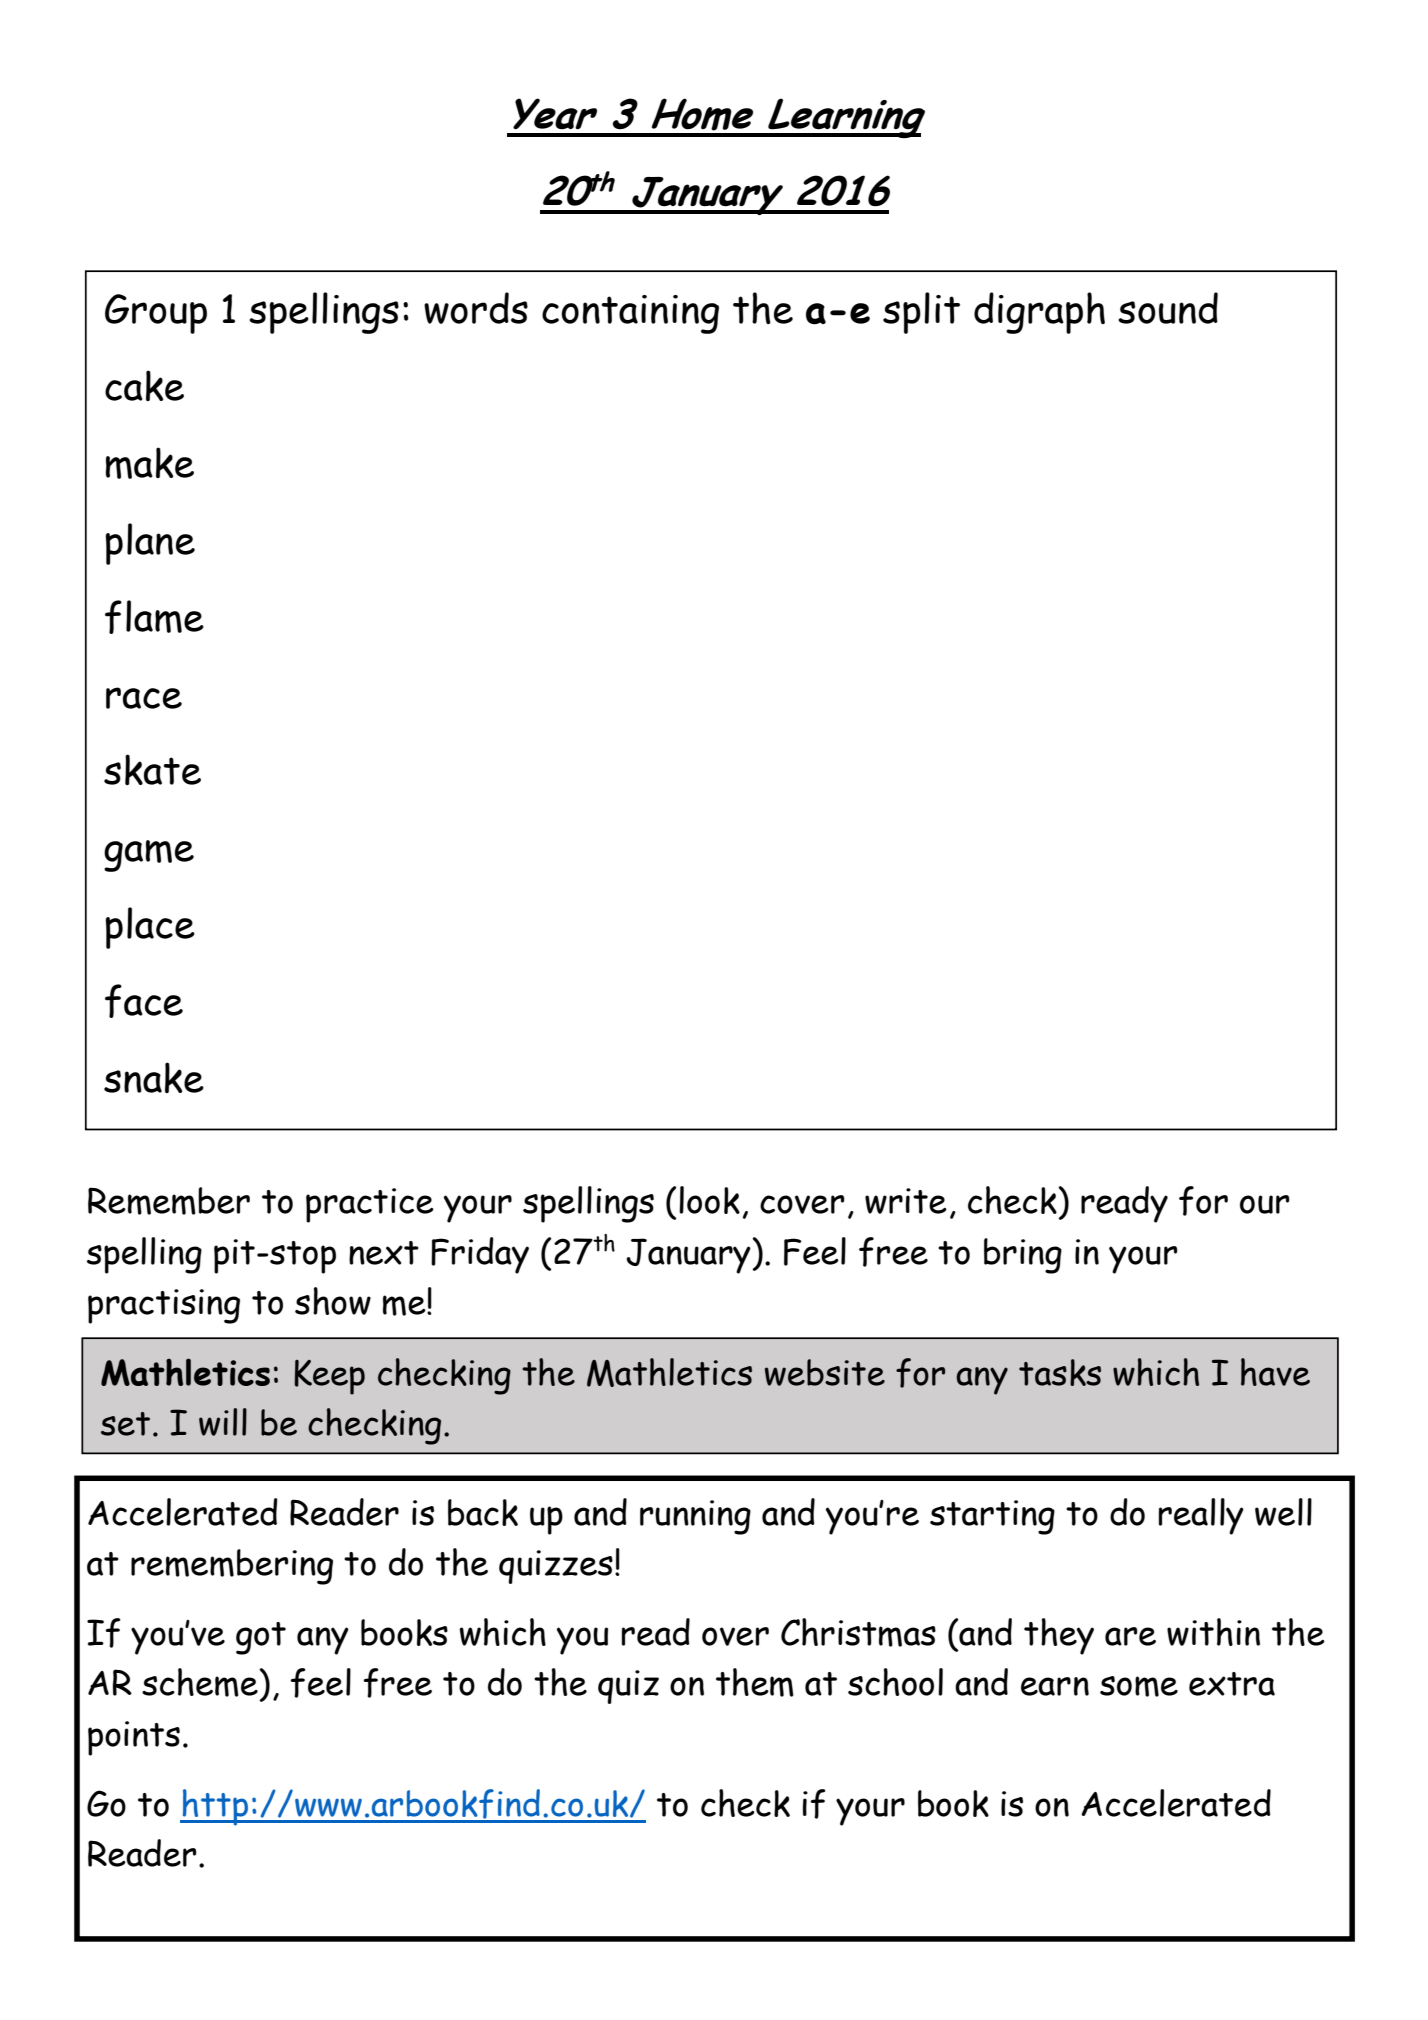 This document has width=1428, height=2020. What do you see at coordinates (755, 1682) in the document?
I see `them` at bounding box center [755, 1682].
